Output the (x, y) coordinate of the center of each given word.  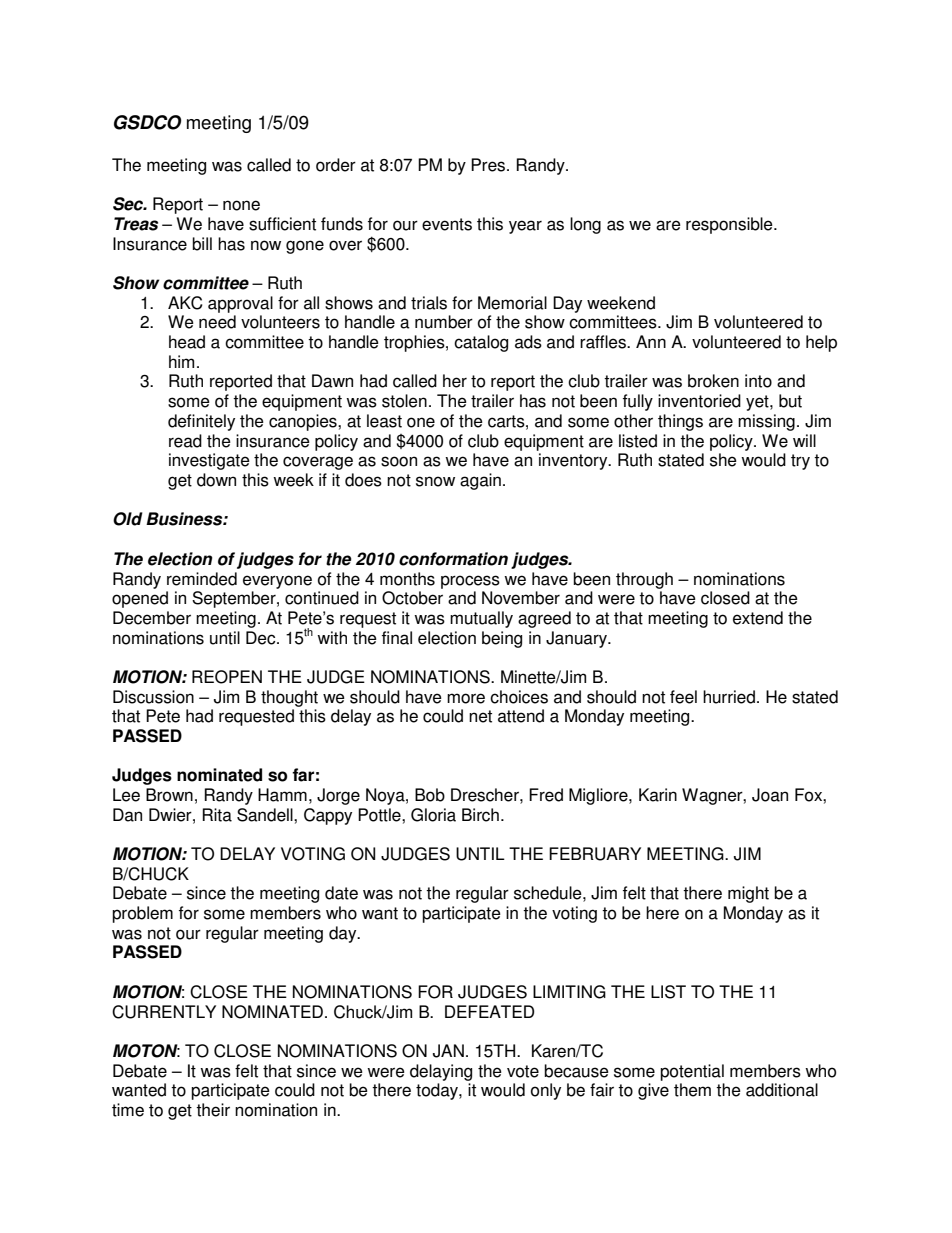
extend (758, 618)
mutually (481, 619)
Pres (489, 165)
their (213, 1110)
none (241, 205)
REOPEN (227, 677)
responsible (730, 225)
